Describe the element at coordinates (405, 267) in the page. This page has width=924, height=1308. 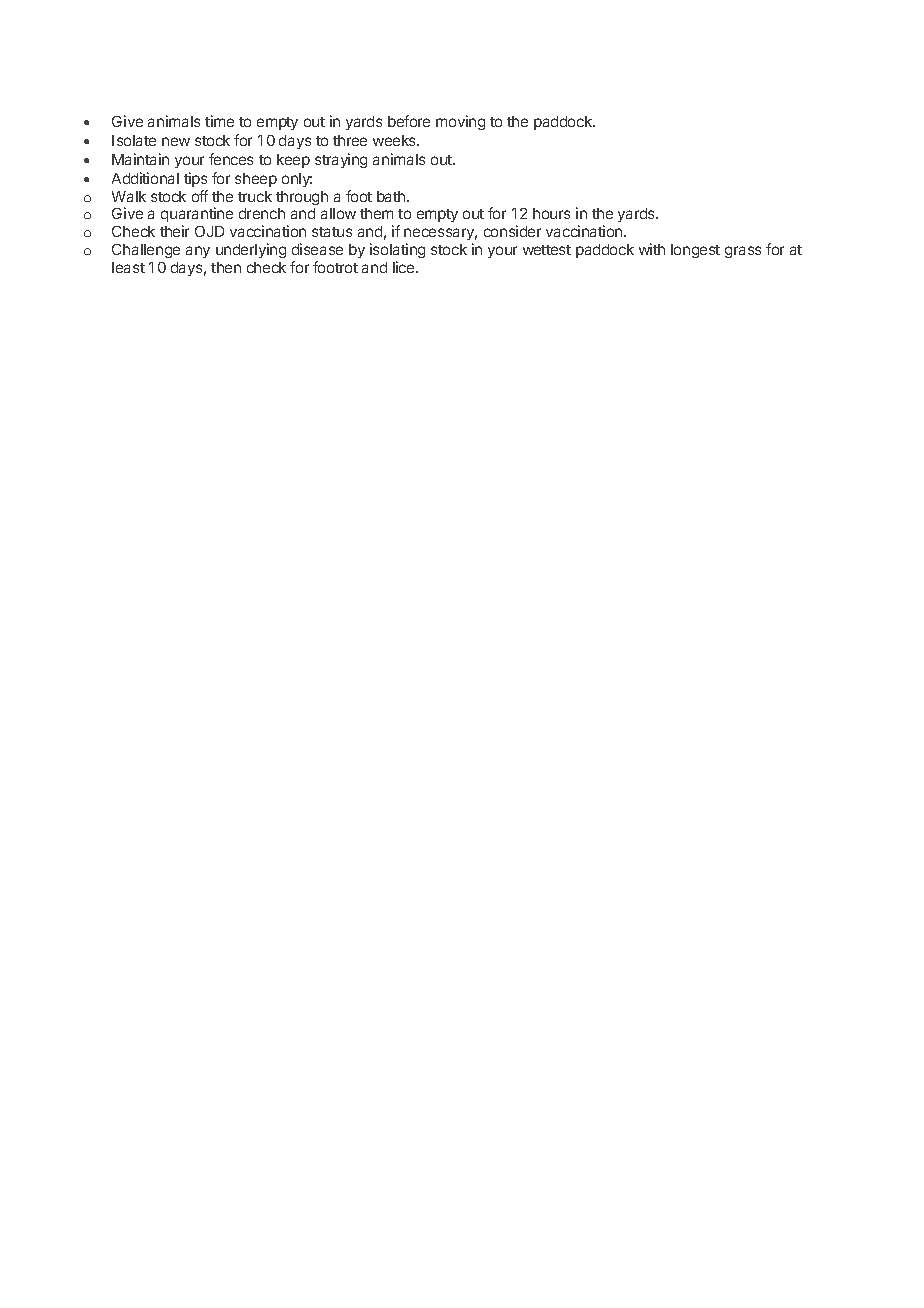
I see `lice` at that location.
